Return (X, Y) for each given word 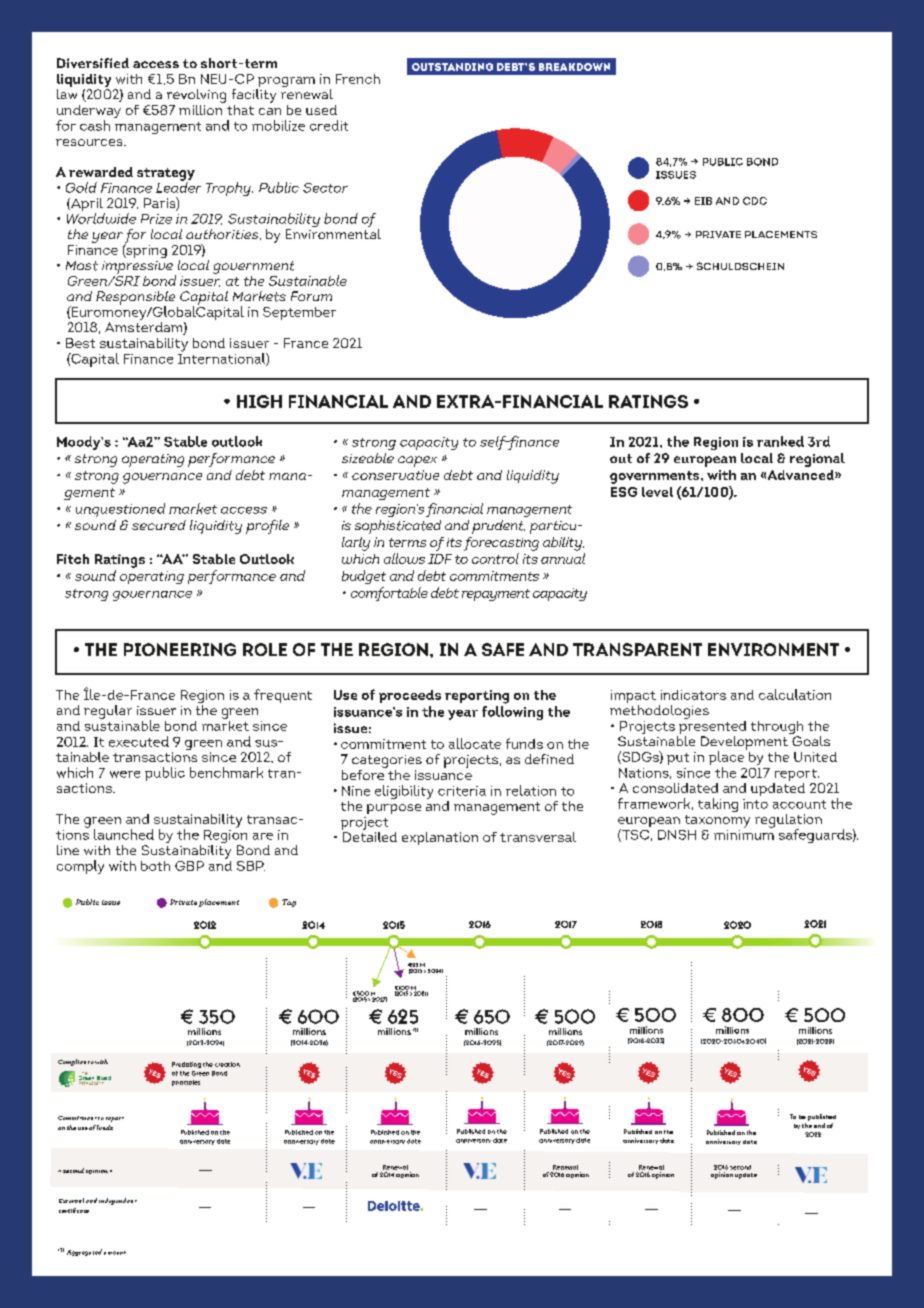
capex (417, 461)
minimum (744, 833)
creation (227, 1064)
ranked (780, 441)
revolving (195, 97)
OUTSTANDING (452, 67)
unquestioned (120, 510)
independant (118, 1201)
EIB (703, 201)
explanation (440, 838)
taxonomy (716, 823)
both (155, 866)
